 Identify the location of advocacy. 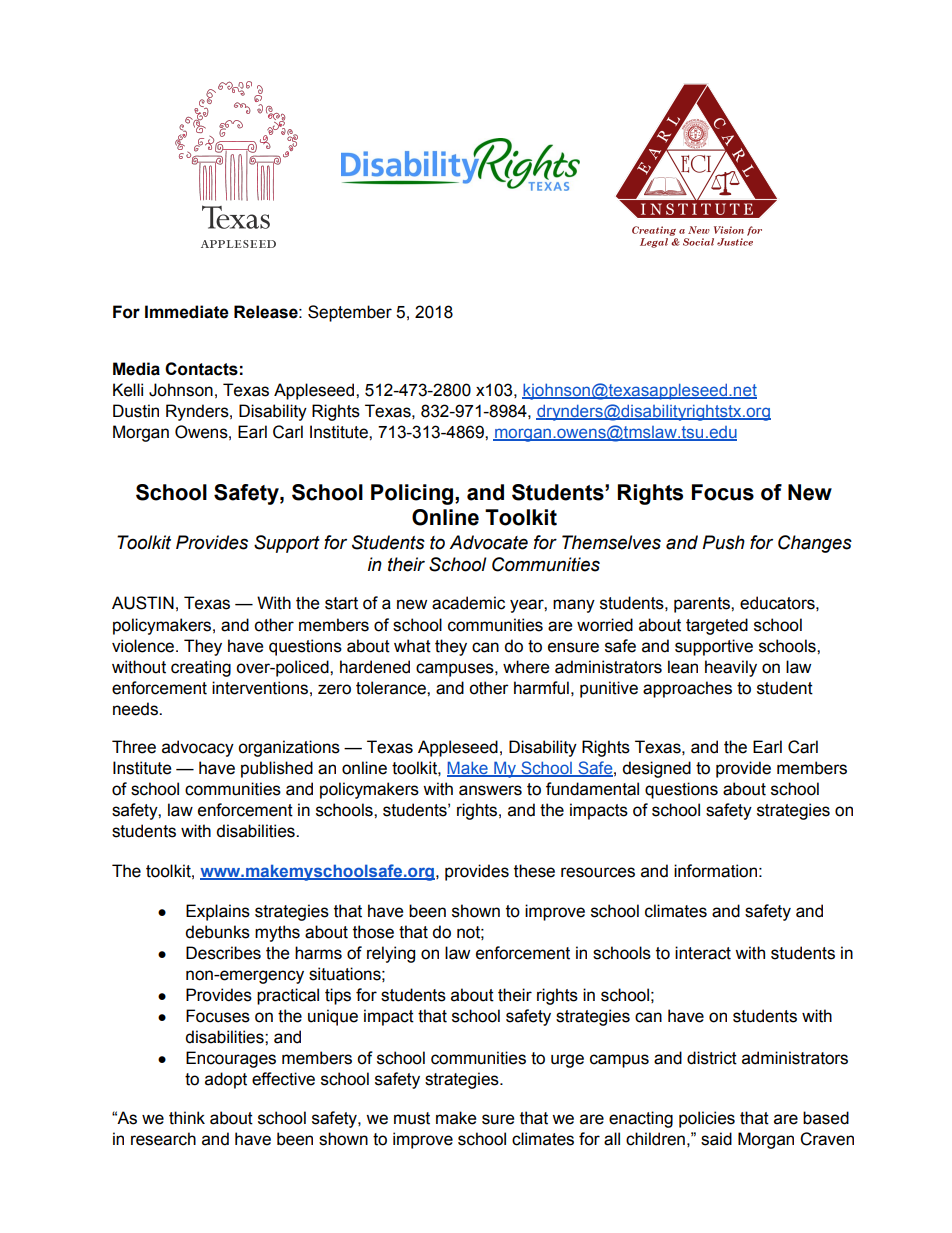
(198, 748).
